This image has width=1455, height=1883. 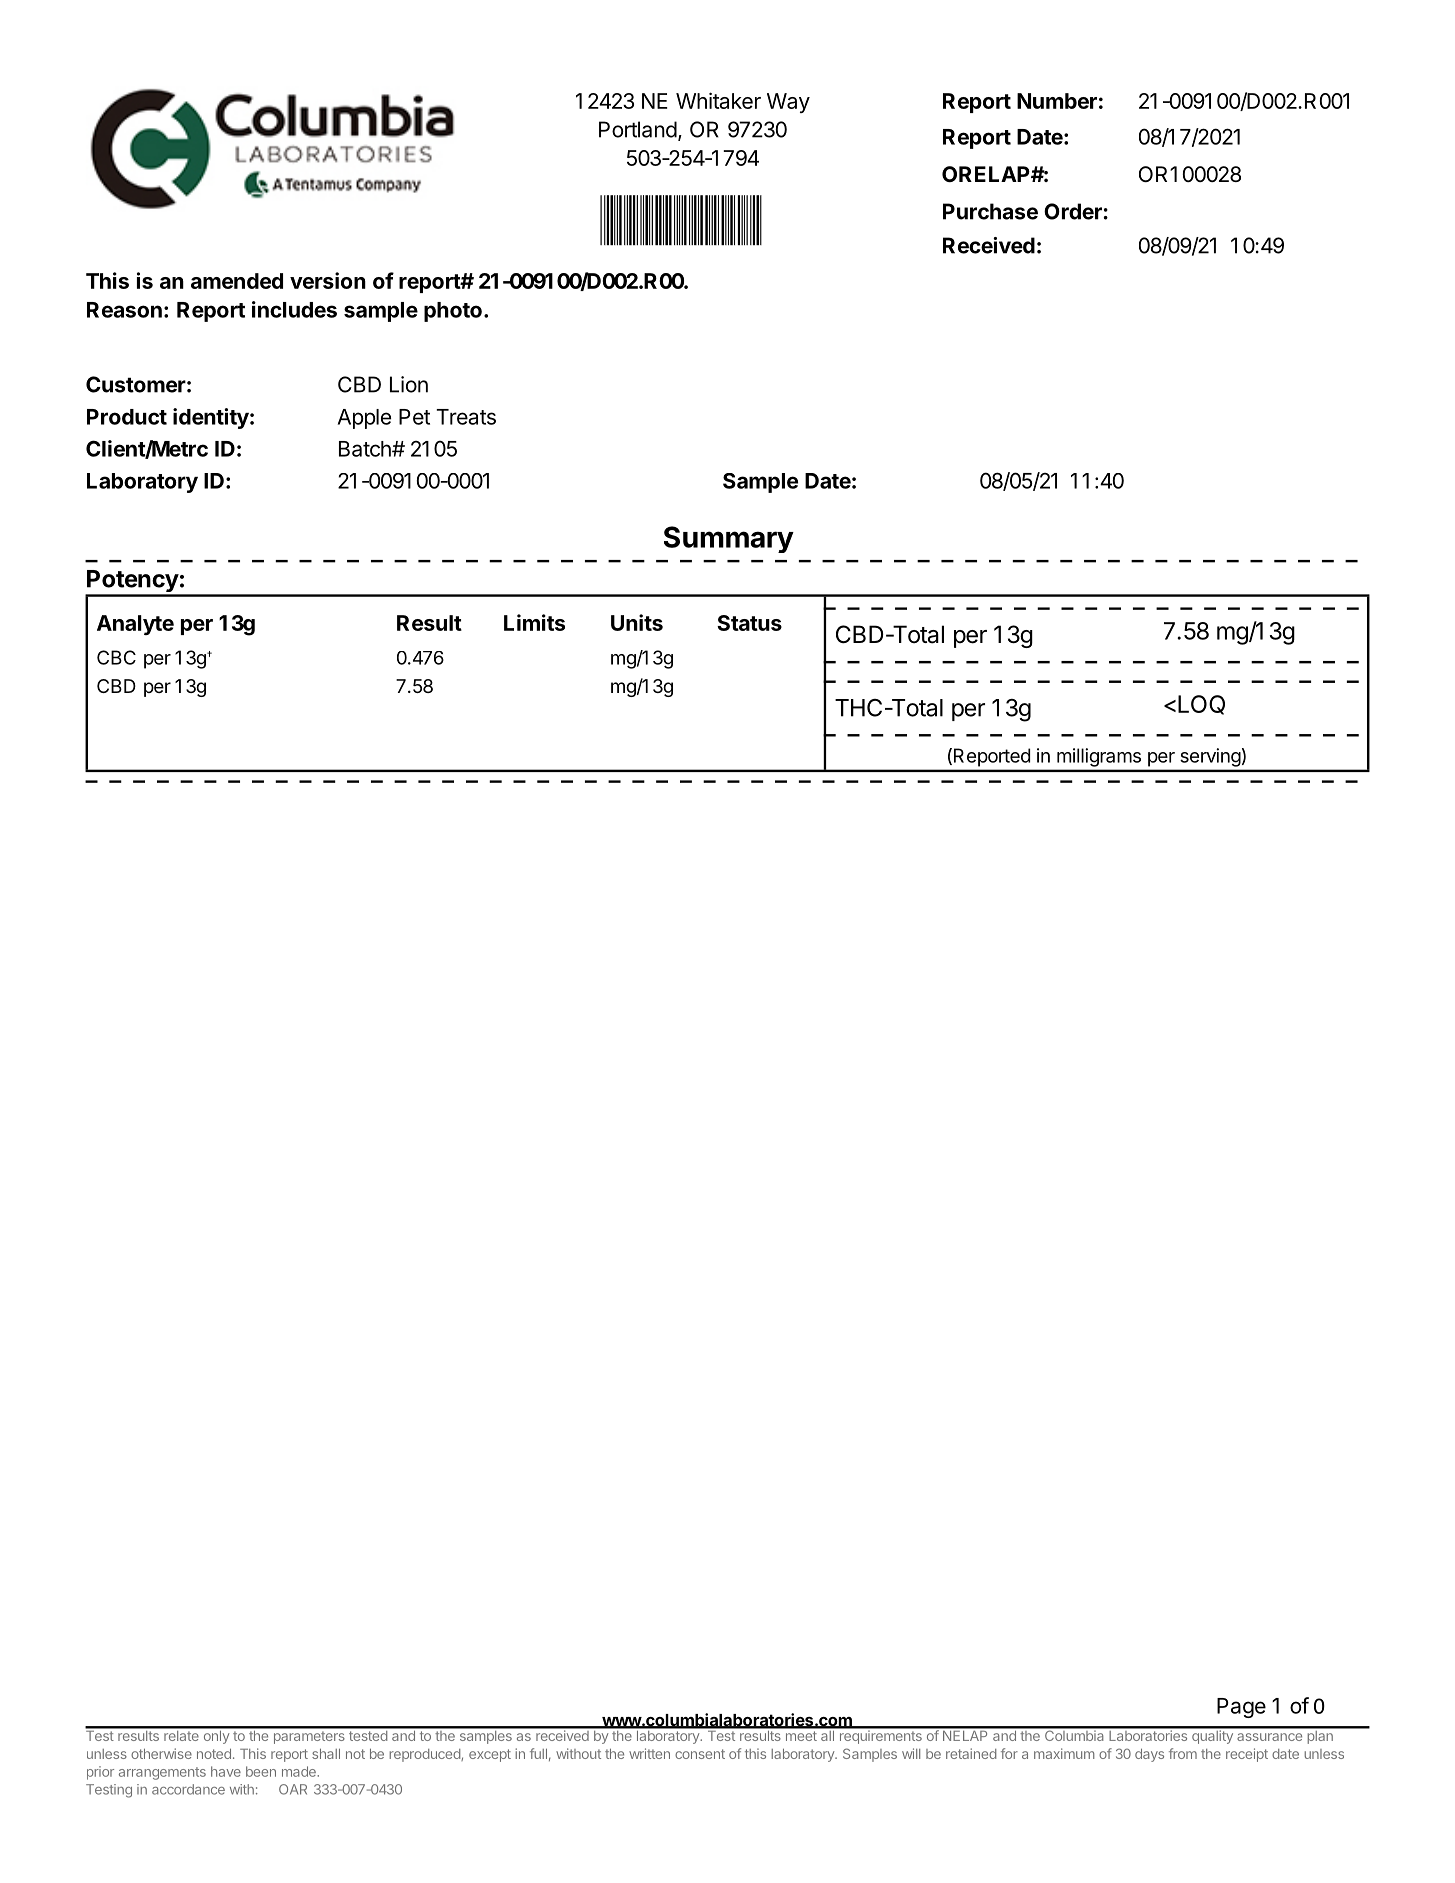 What do you see at coordinates (1057, 101) in the image?
I see `Number` at bounding box center [1057, 101].
